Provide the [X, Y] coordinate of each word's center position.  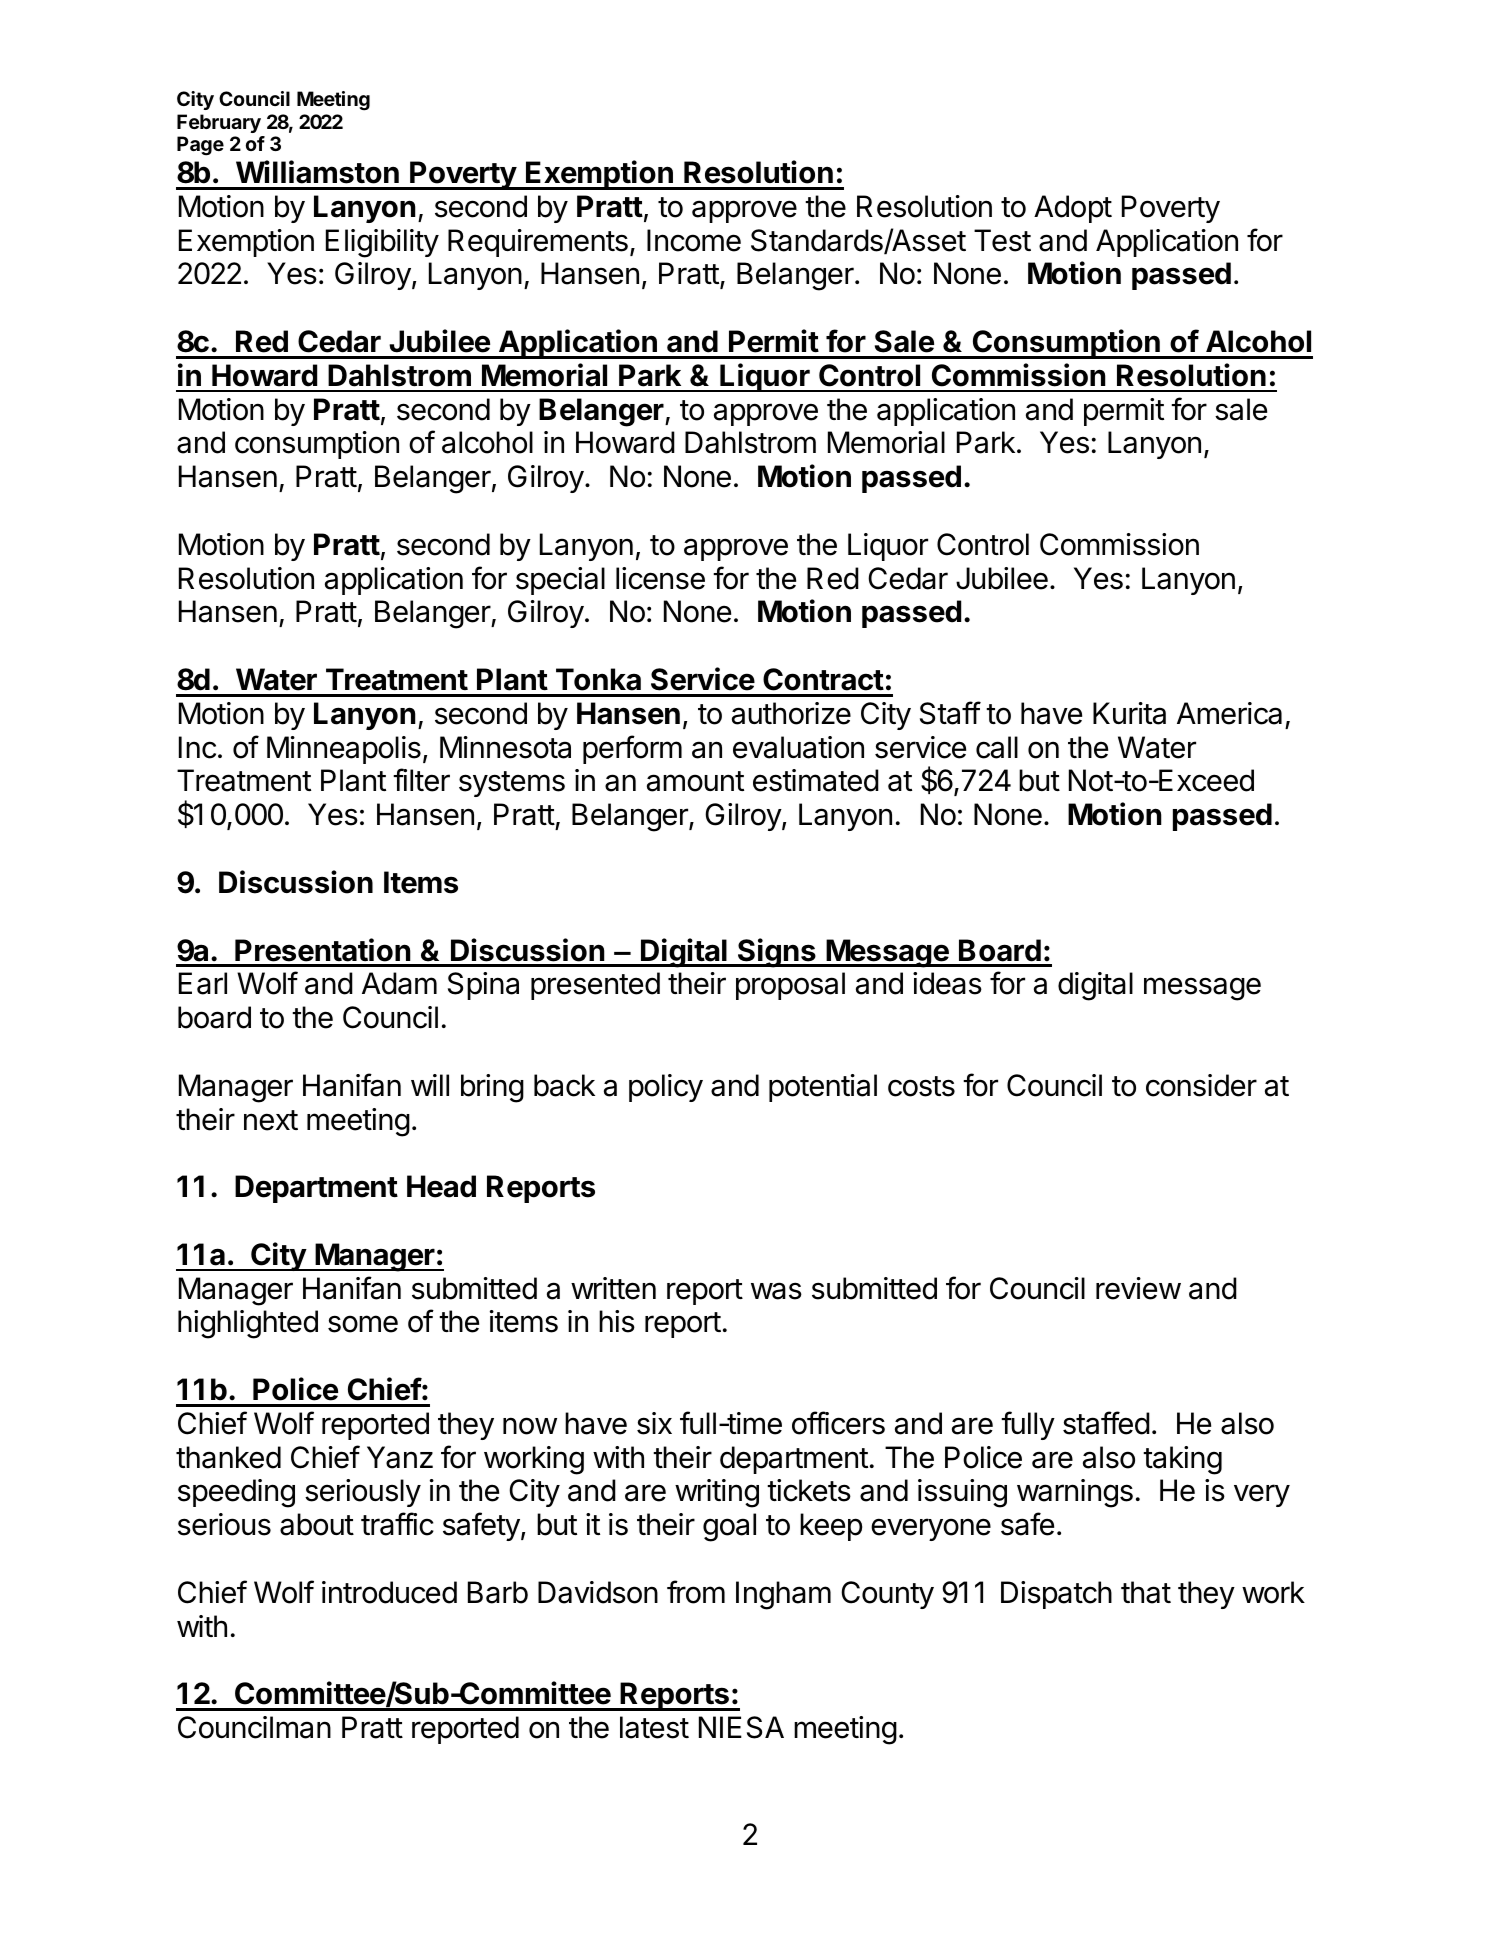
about [317, 1524]
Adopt [1073, 209]
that [1146, 1592]
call [997, 747]
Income [694, 240]
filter [421, 780]
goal [729, 1527]
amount [695, 781]
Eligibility [382, 243]
